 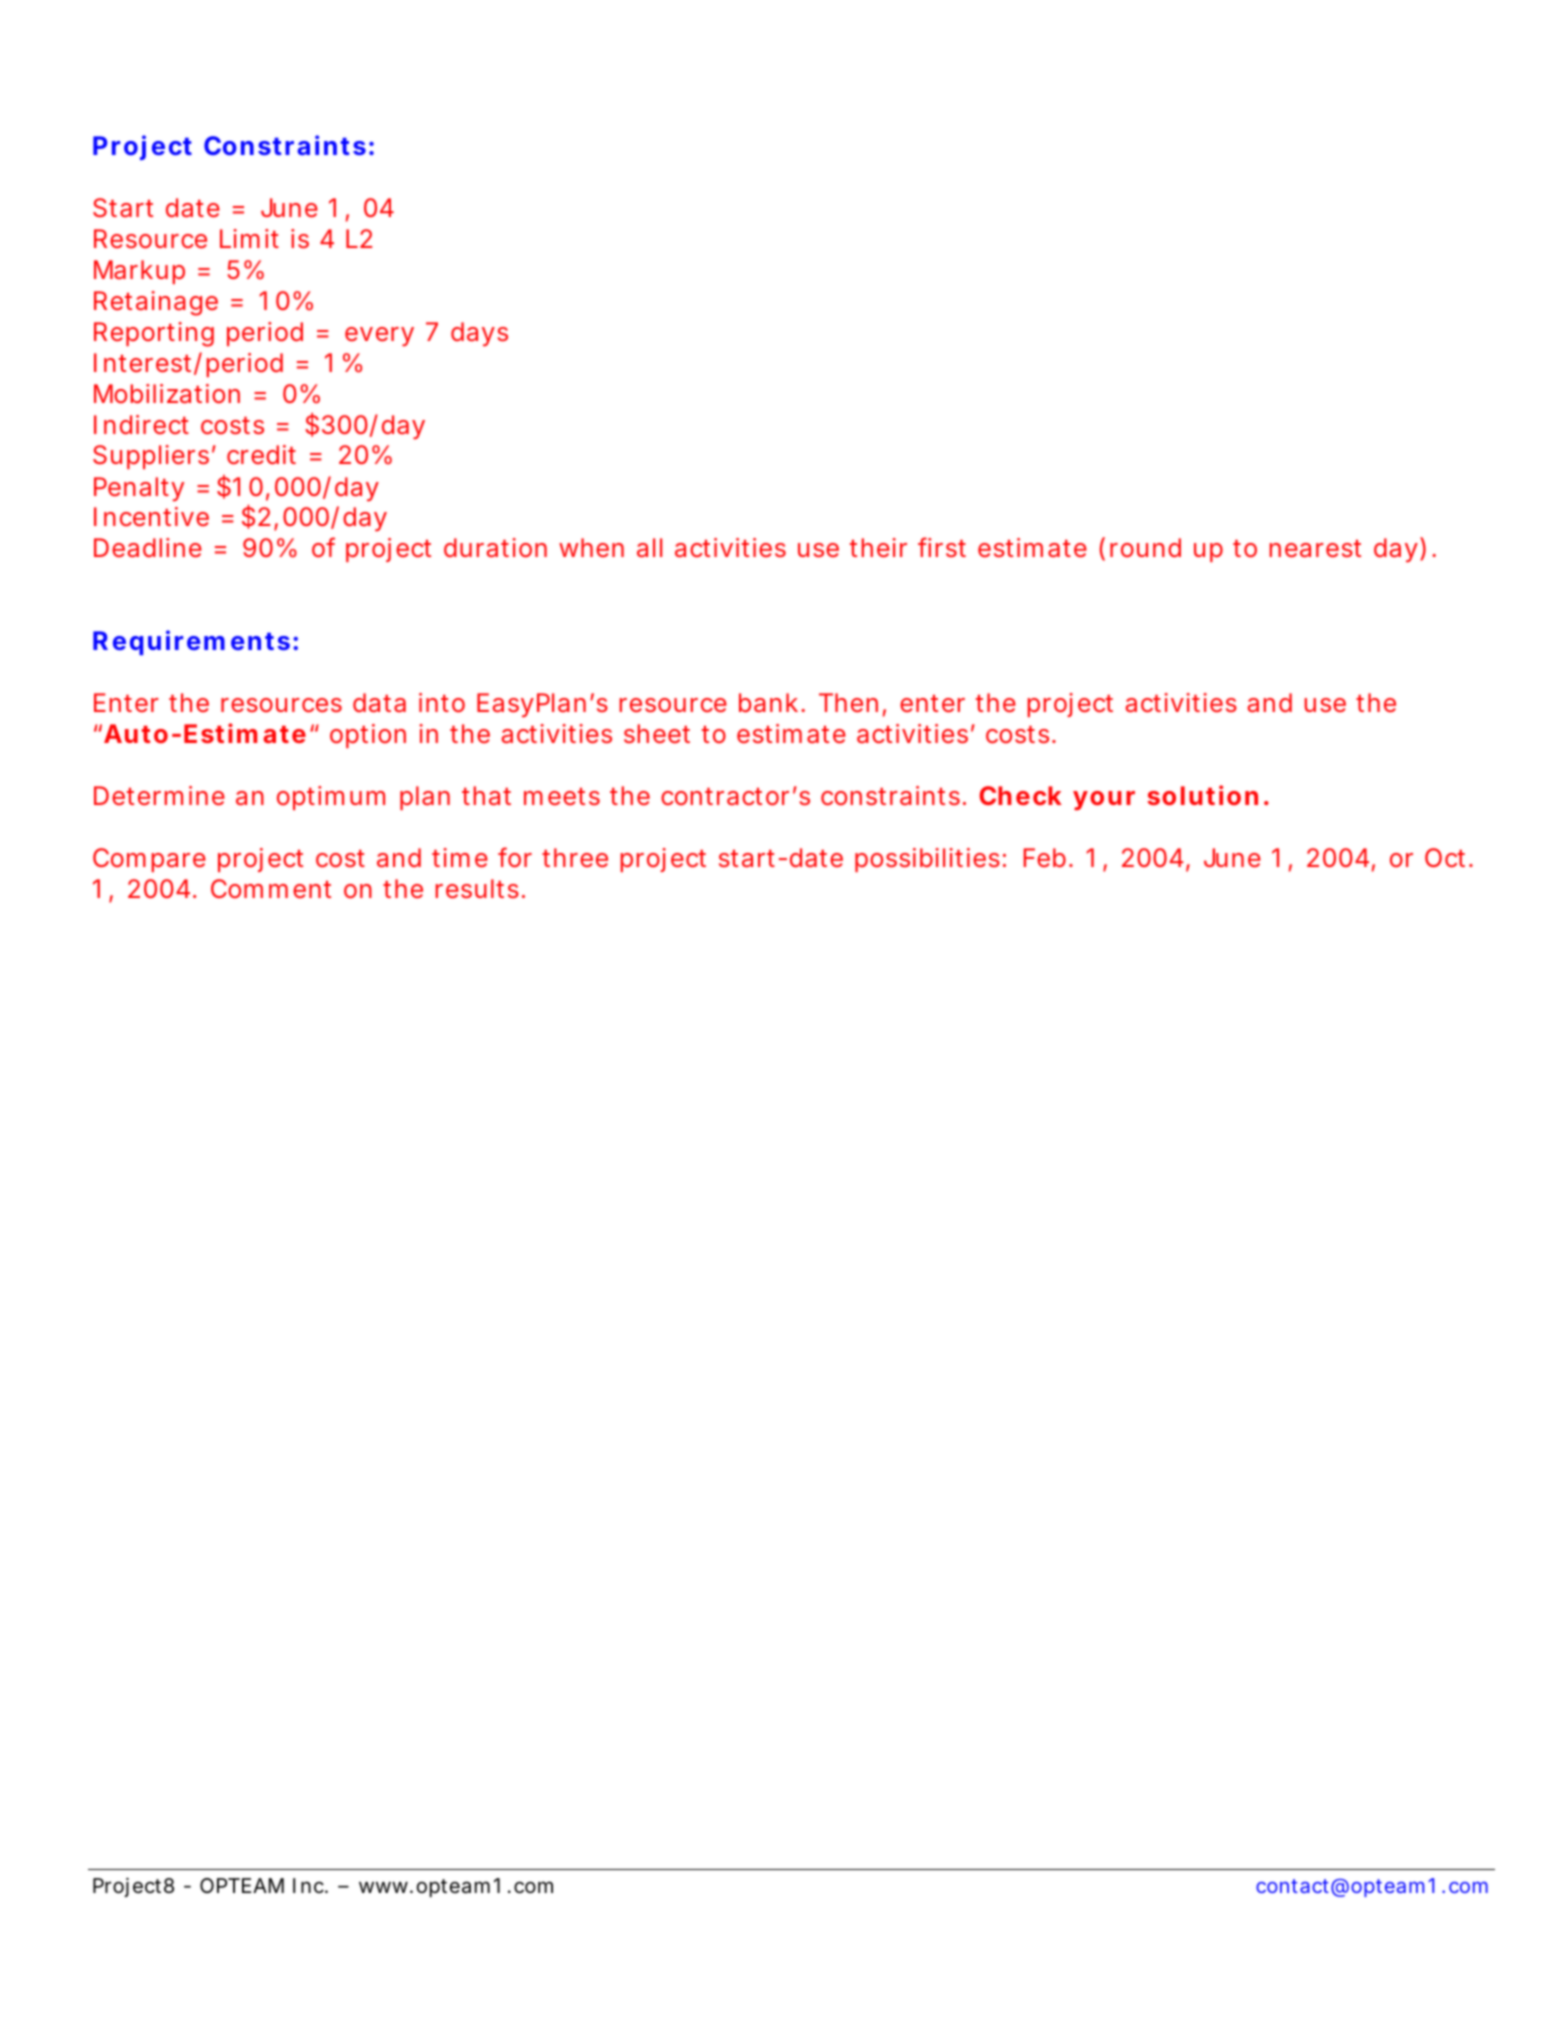 What do you see at coordinates (1445, 858) in the screenshot?
I see `Oct` at bounding box center [1445, 858].
